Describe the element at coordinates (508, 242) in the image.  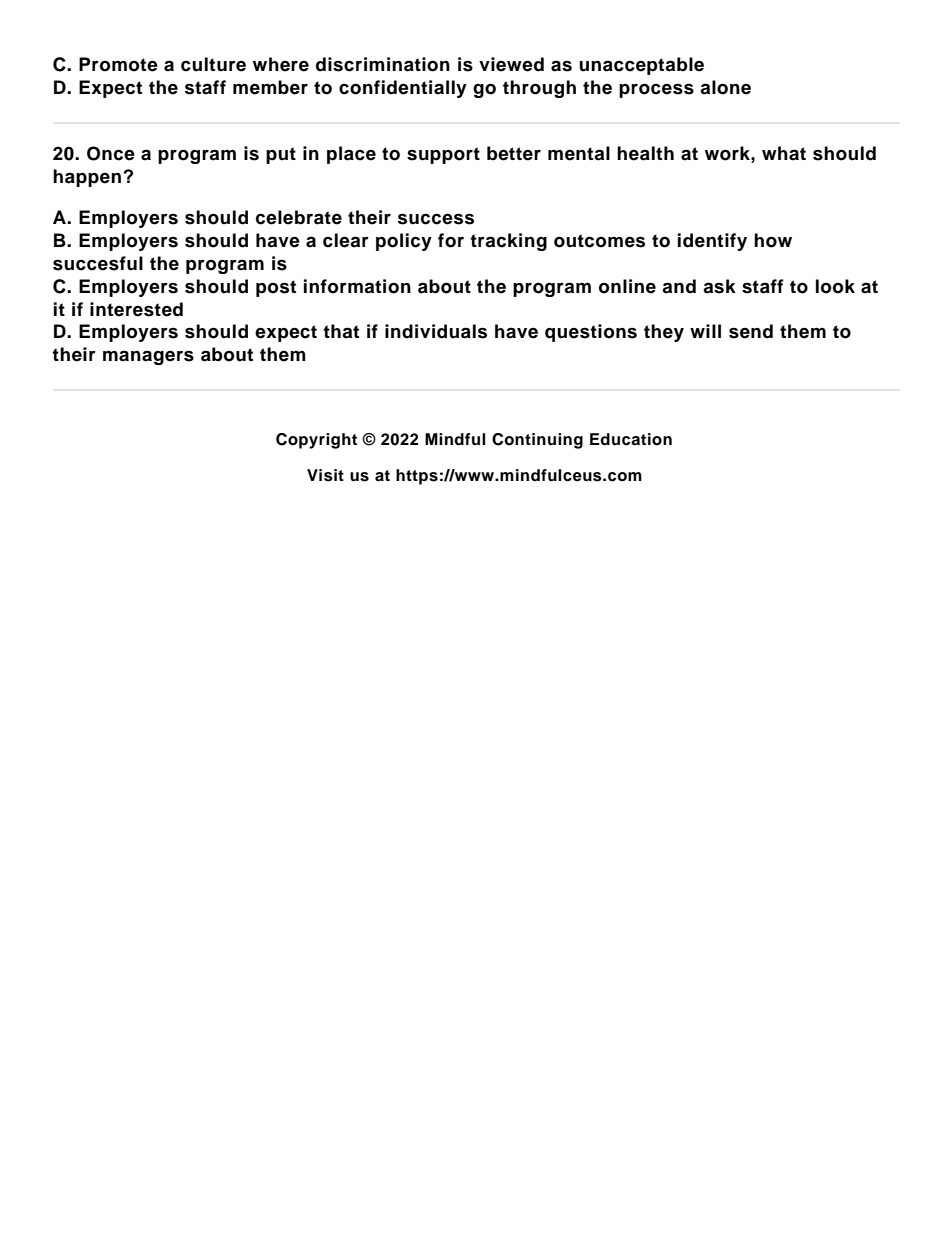
I see `tracking` at that location.
